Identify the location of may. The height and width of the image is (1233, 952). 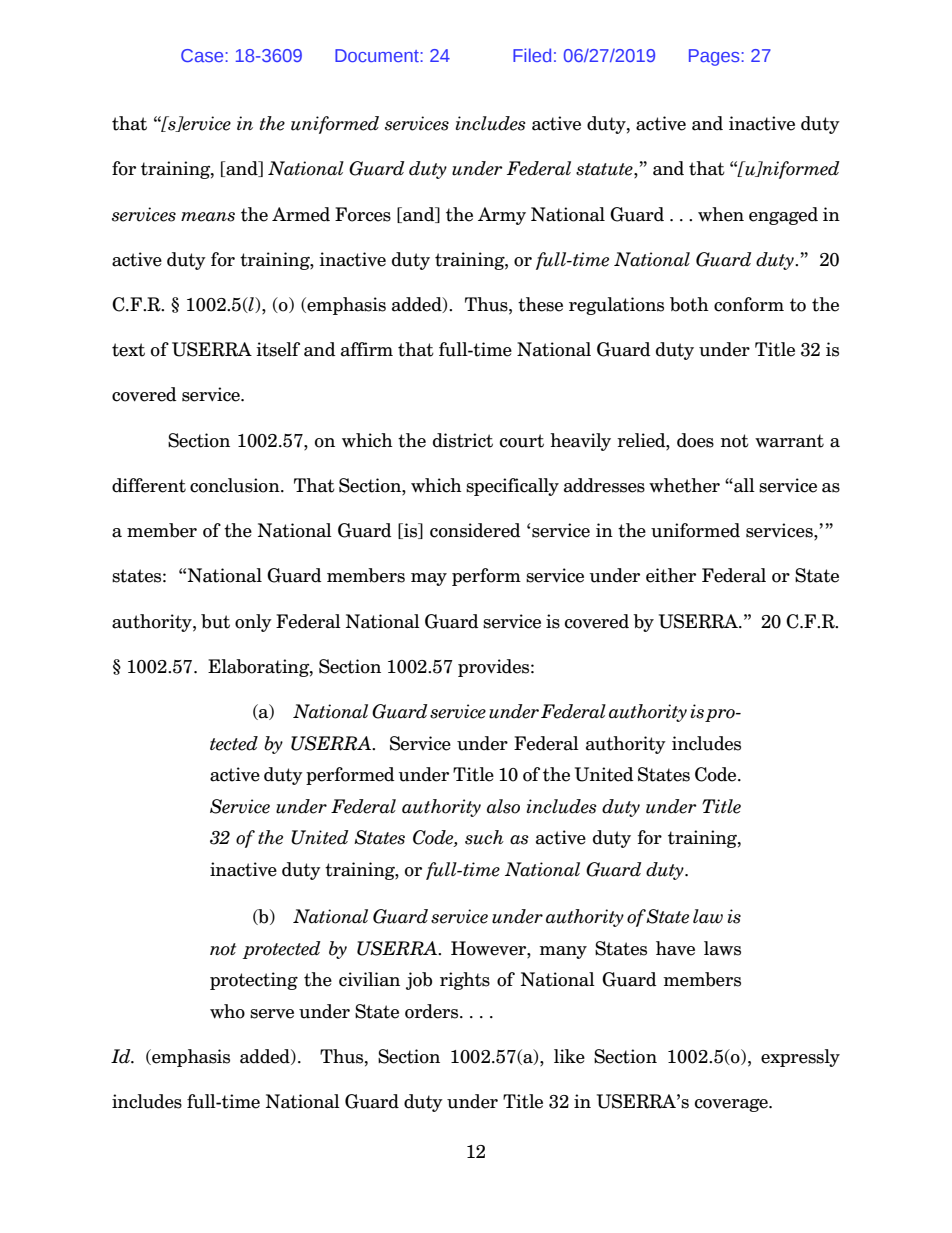
(429, 579).
